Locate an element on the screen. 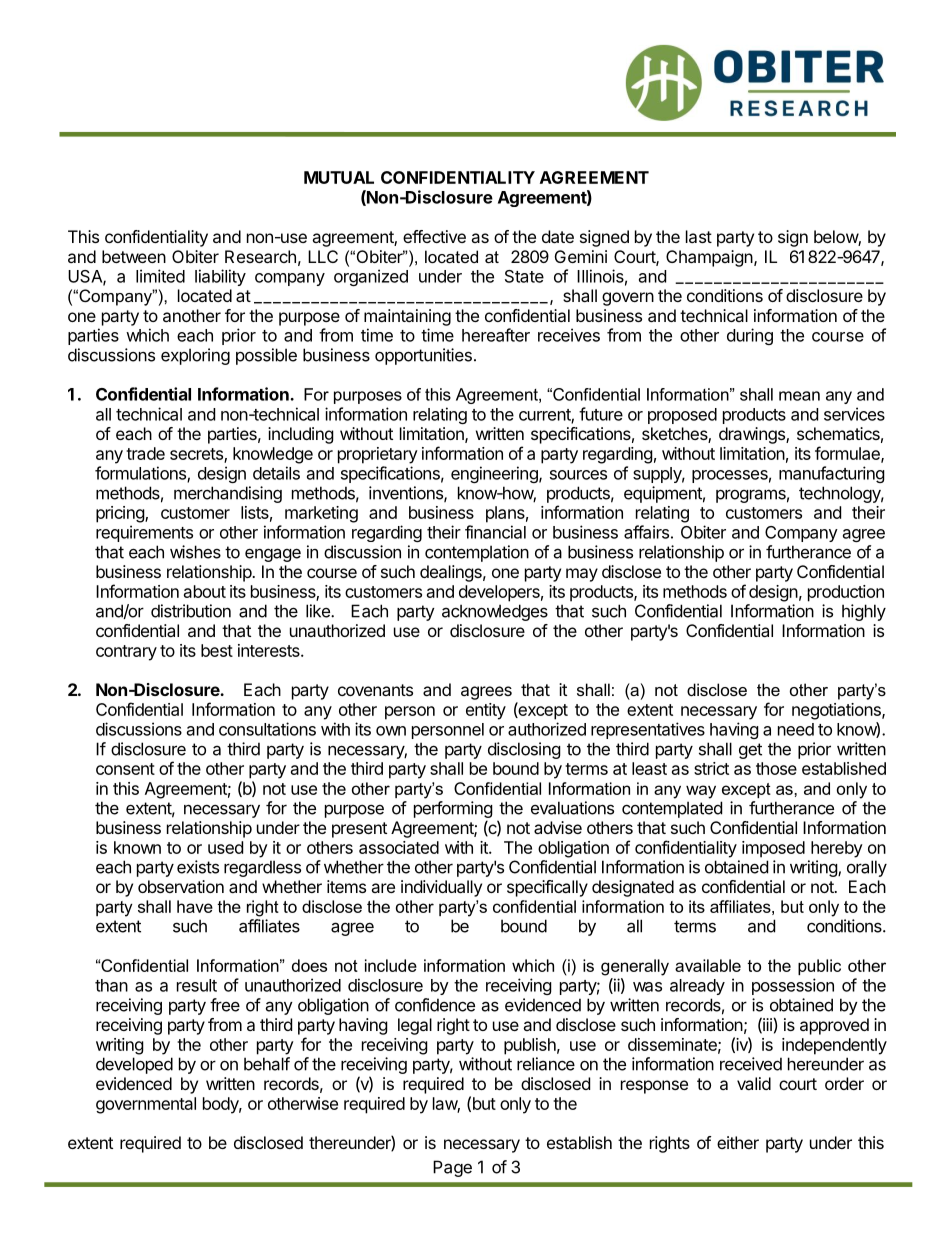 This screenshot has width=952, height=1233. developed is located at coordinates (134, 1065).
